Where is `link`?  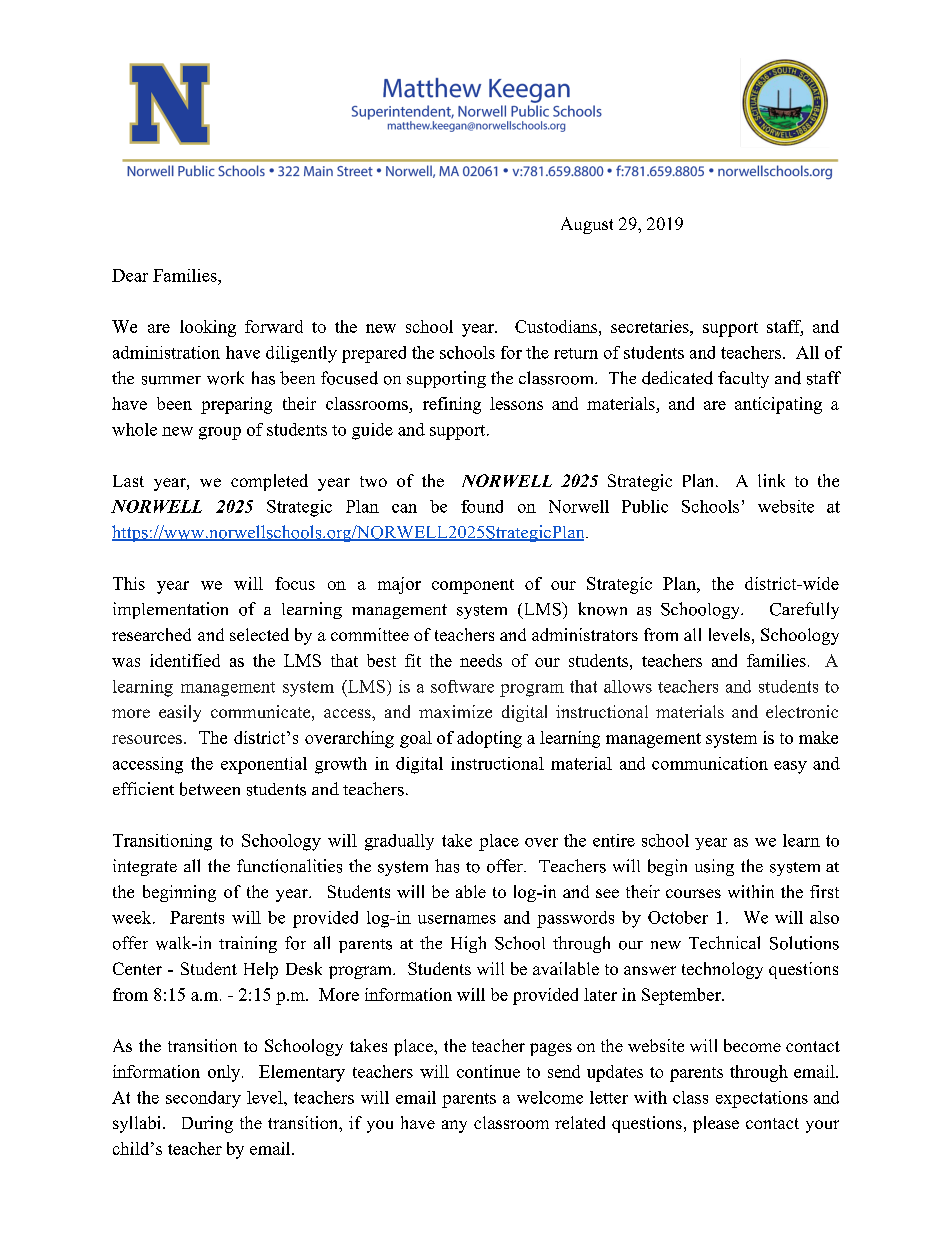
link is located at coordinates (771, 480).
